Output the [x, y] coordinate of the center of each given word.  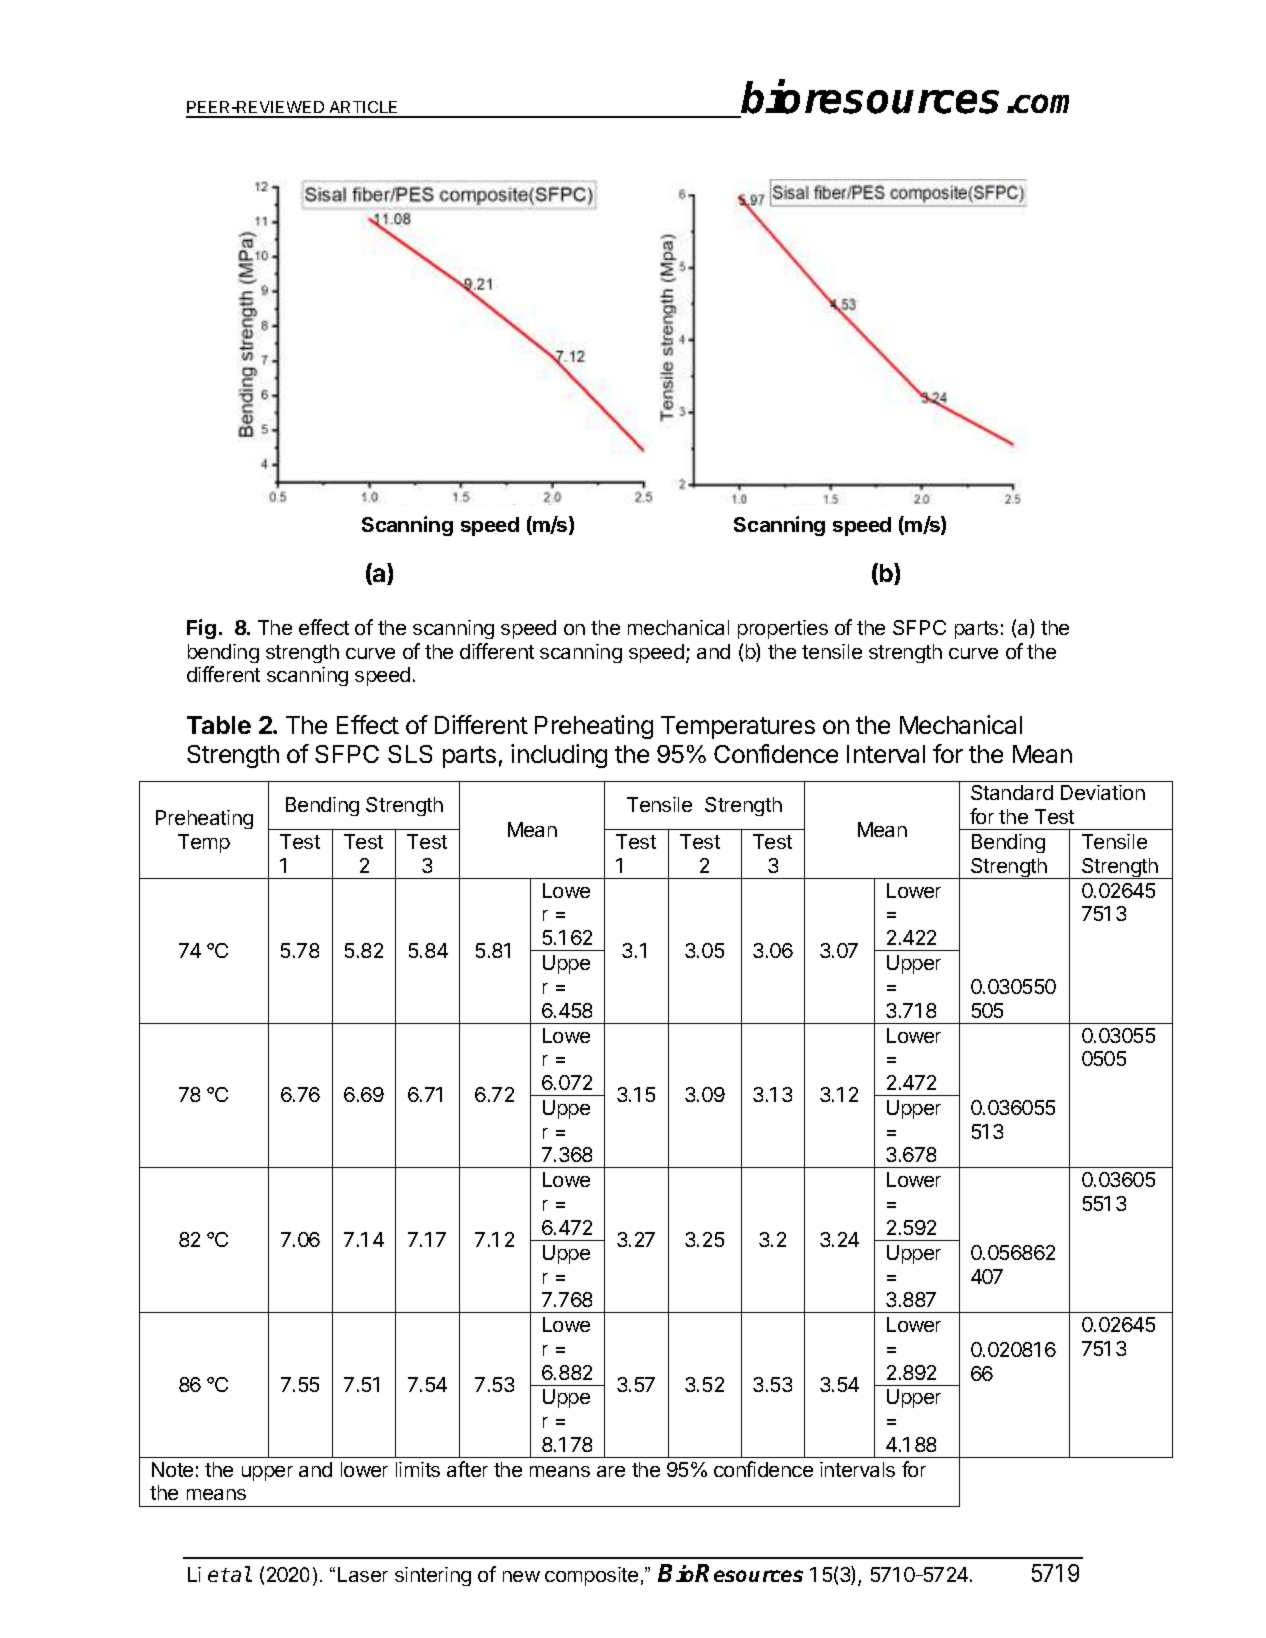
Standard [1012, 792]
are [611, 1471]
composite [591, 1576]
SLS [410, 754]
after [467, 1469]
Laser [363, 1574]
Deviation [1103, 792]
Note [172, 1469]
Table [219, 725]
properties [783, 629]
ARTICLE [364, 109]
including [559, 756]
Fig [201, 629]
